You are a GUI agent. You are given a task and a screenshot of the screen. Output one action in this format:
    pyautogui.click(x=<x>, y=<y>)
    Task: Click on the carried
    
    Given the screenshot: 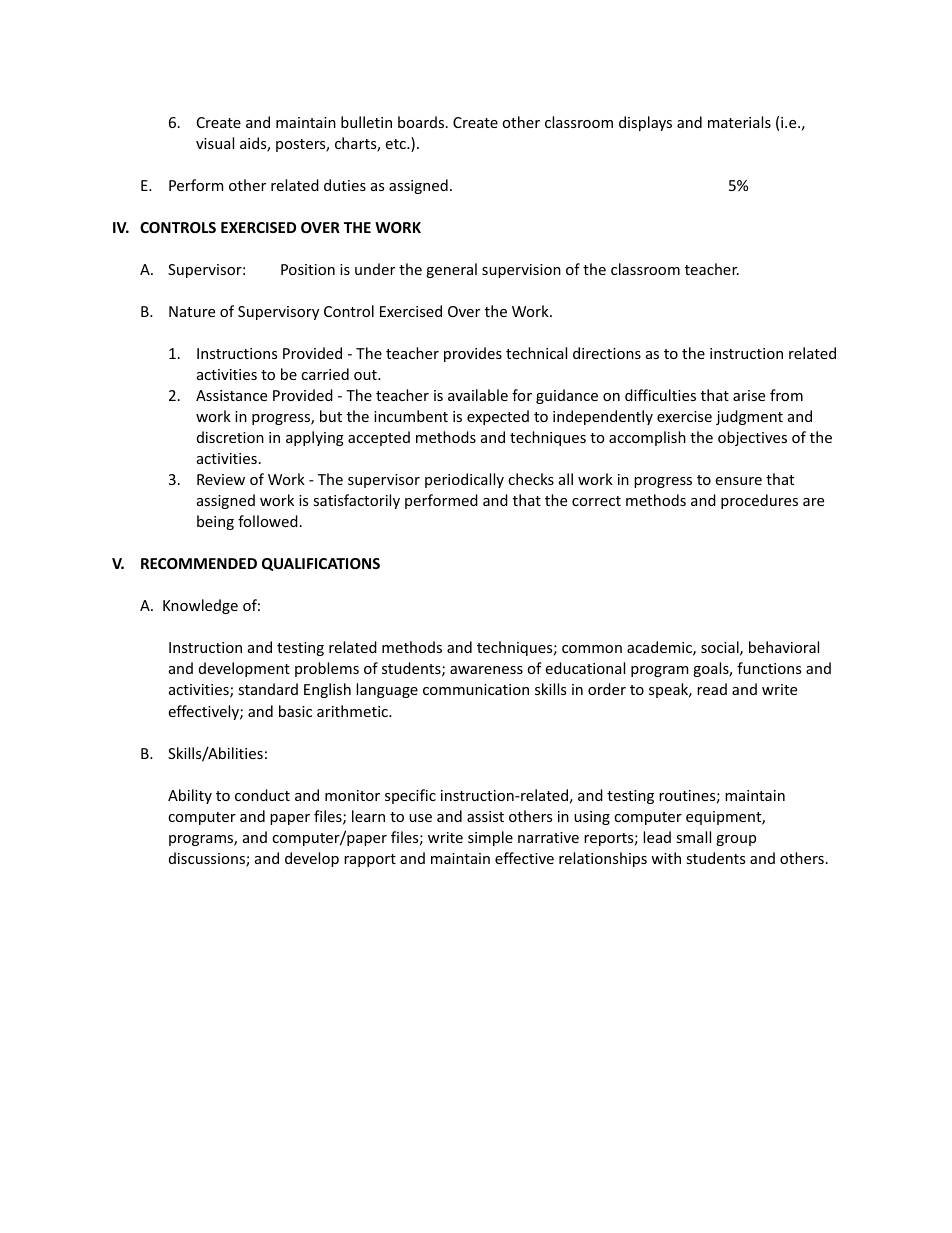 What is the action you would take?
    pyautogui.click(x=325, y=374)
